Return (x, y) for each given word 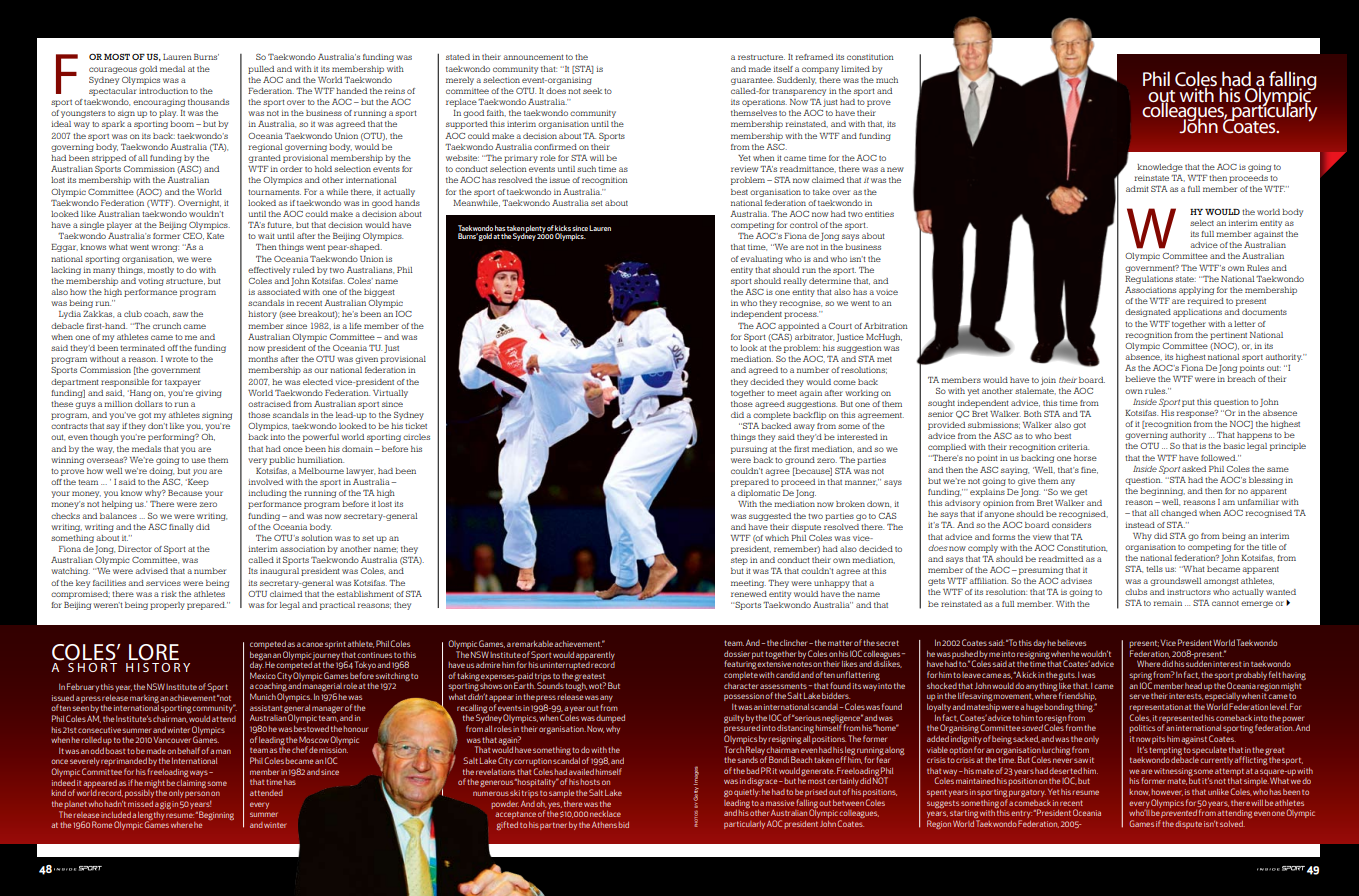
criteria (1073, 447)
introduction (163, 91)
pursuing (749, 450)
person (198, 796)
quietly (747, 793)
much (887, 80)
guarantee (752, 81)
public (282, 461)
